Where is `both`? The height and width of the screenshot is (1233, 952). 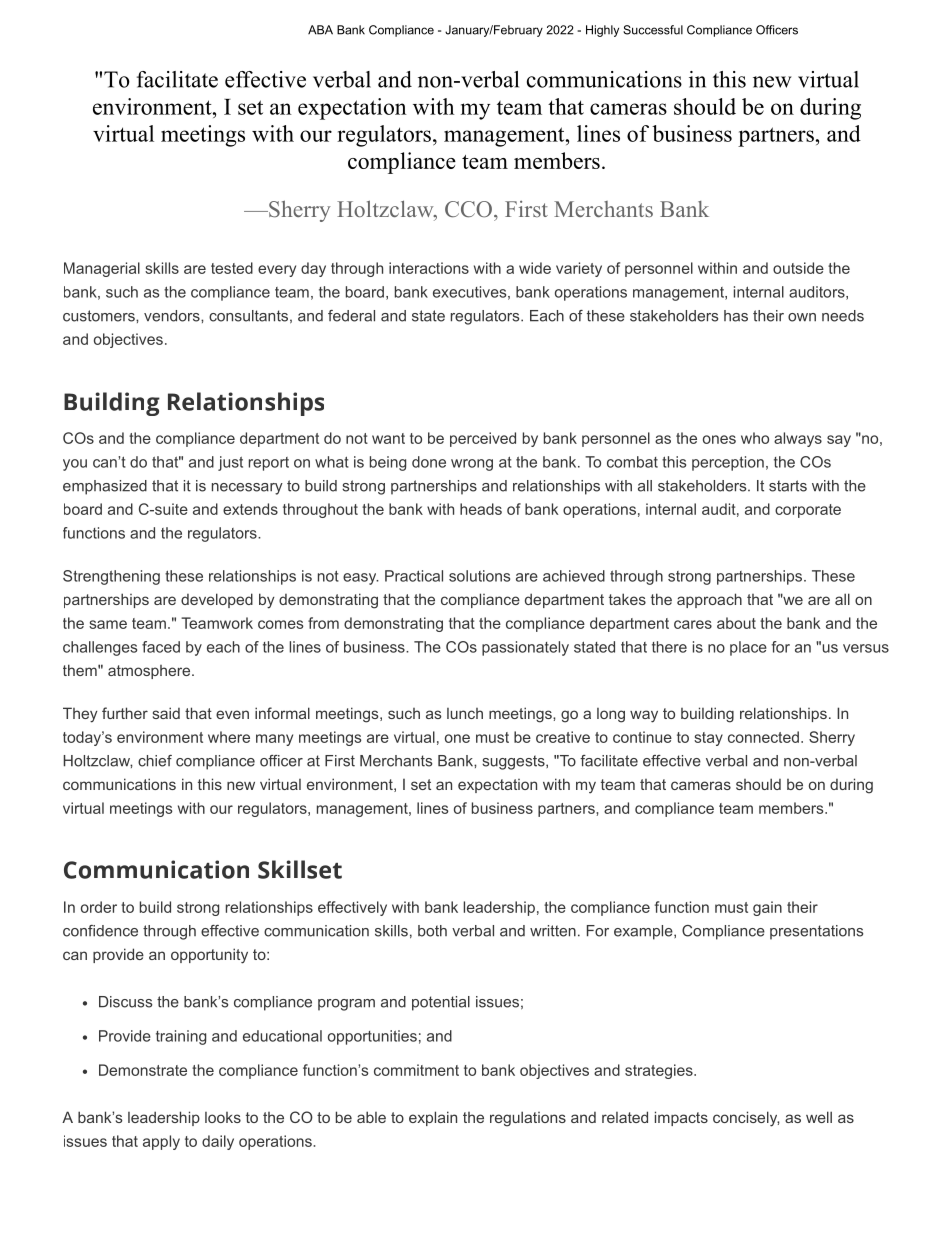 both is located at coordinates (432, 931).
